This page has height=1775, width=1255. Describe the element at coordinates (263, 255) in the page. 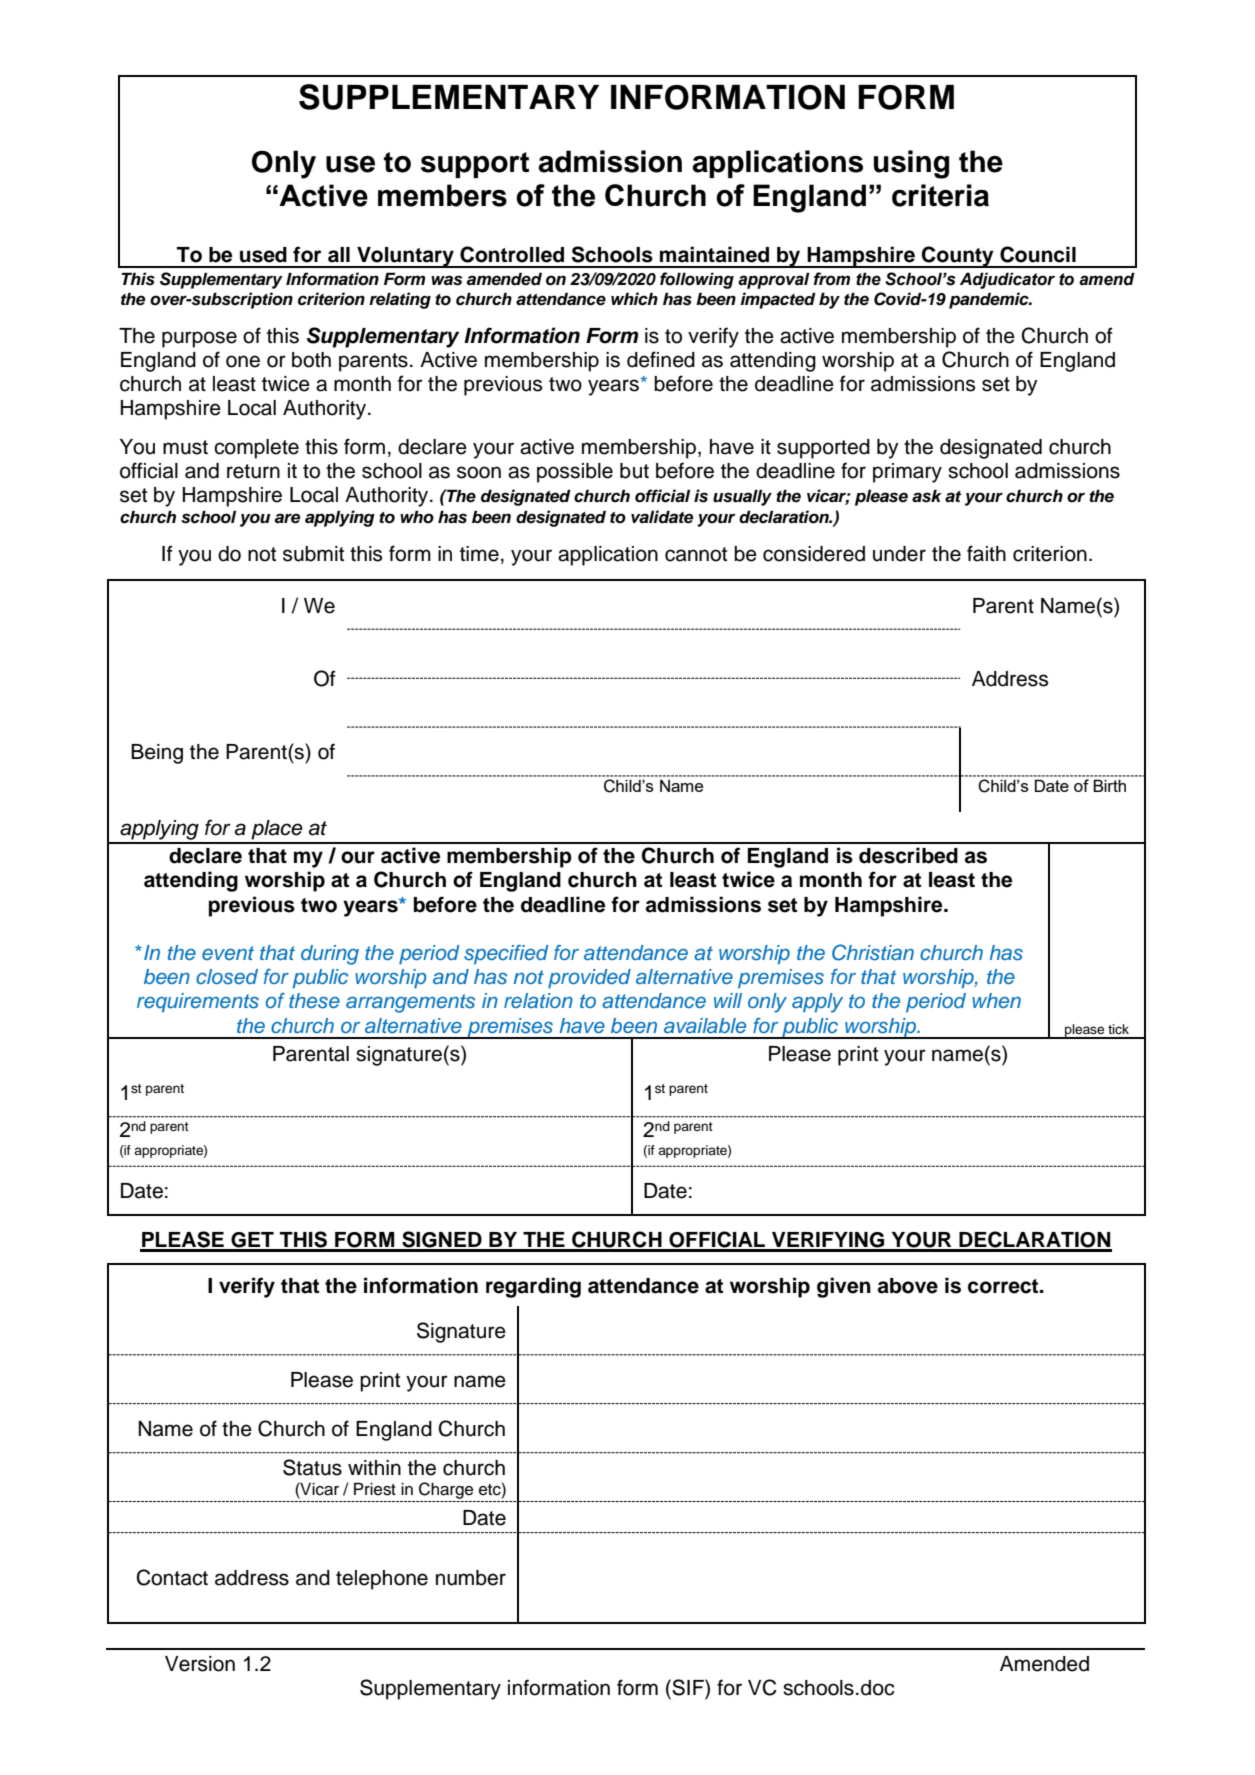

I see `used` at that location.
